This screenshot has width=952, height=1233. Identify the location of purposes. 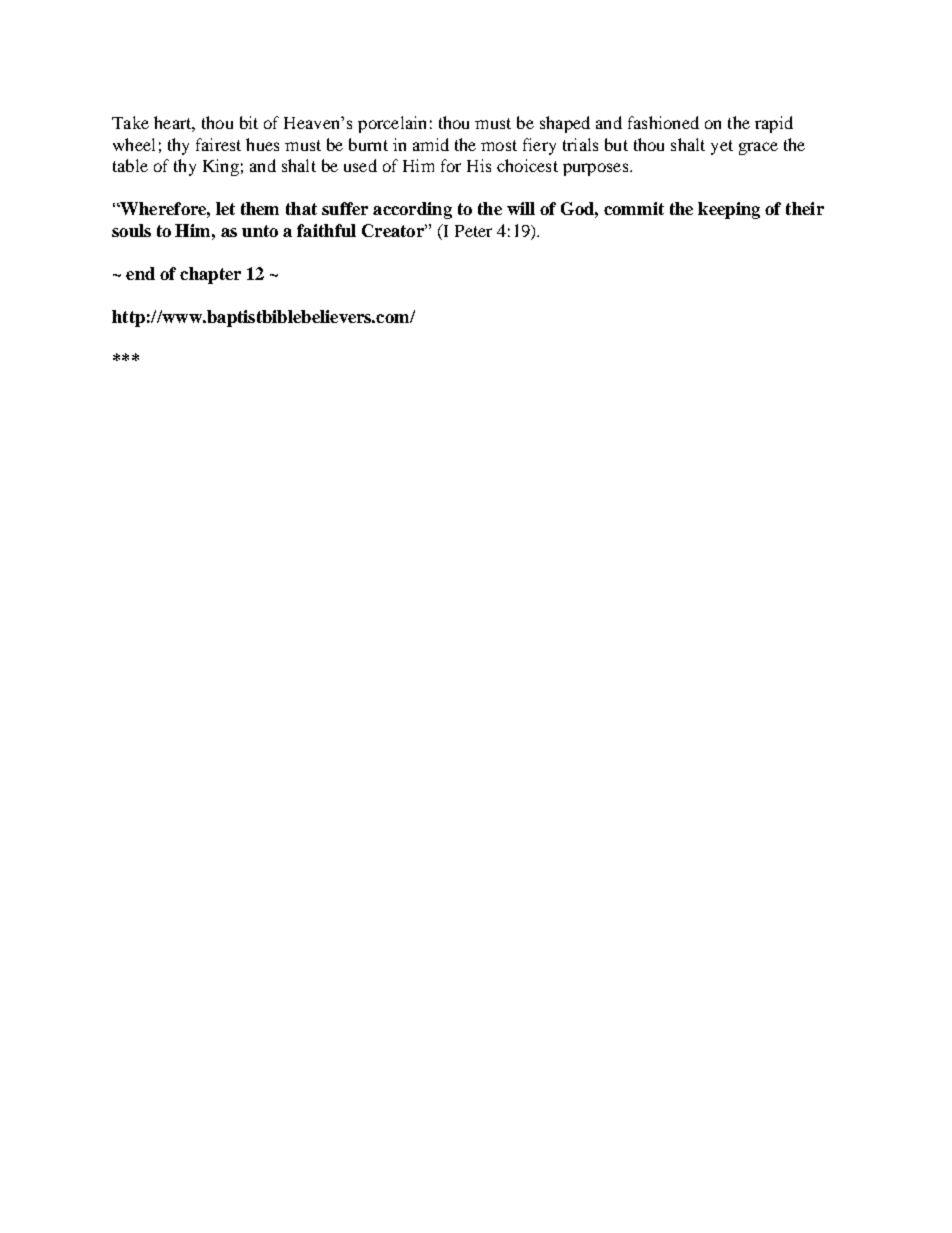
(597, 169).
